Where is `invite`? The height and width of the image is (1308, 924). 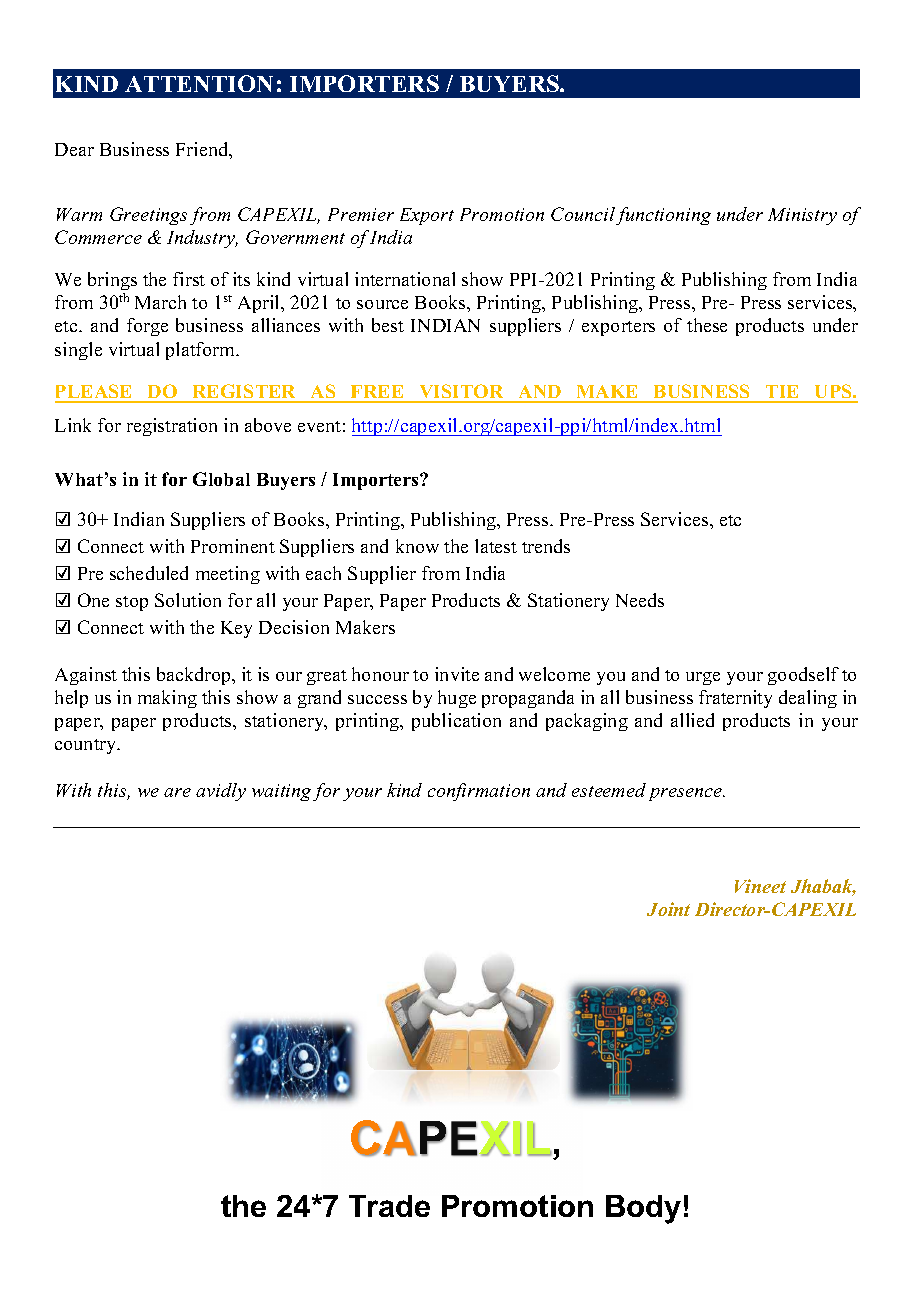
invite is located at coordinates (457, 674).
